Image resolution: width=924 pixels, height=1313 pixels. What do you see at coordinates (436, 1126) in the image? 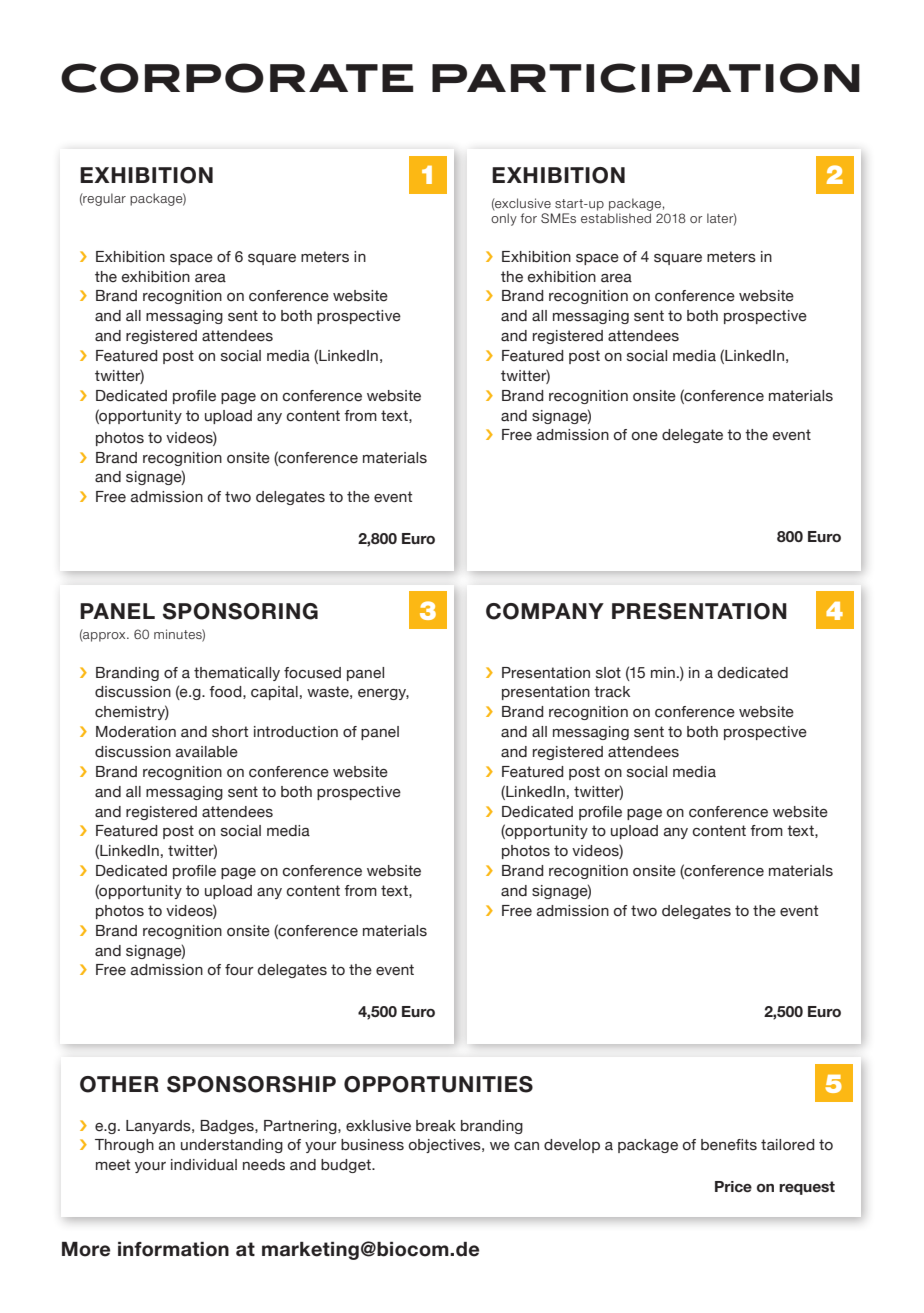
I see `break` at bounding box center [436, 1126].
